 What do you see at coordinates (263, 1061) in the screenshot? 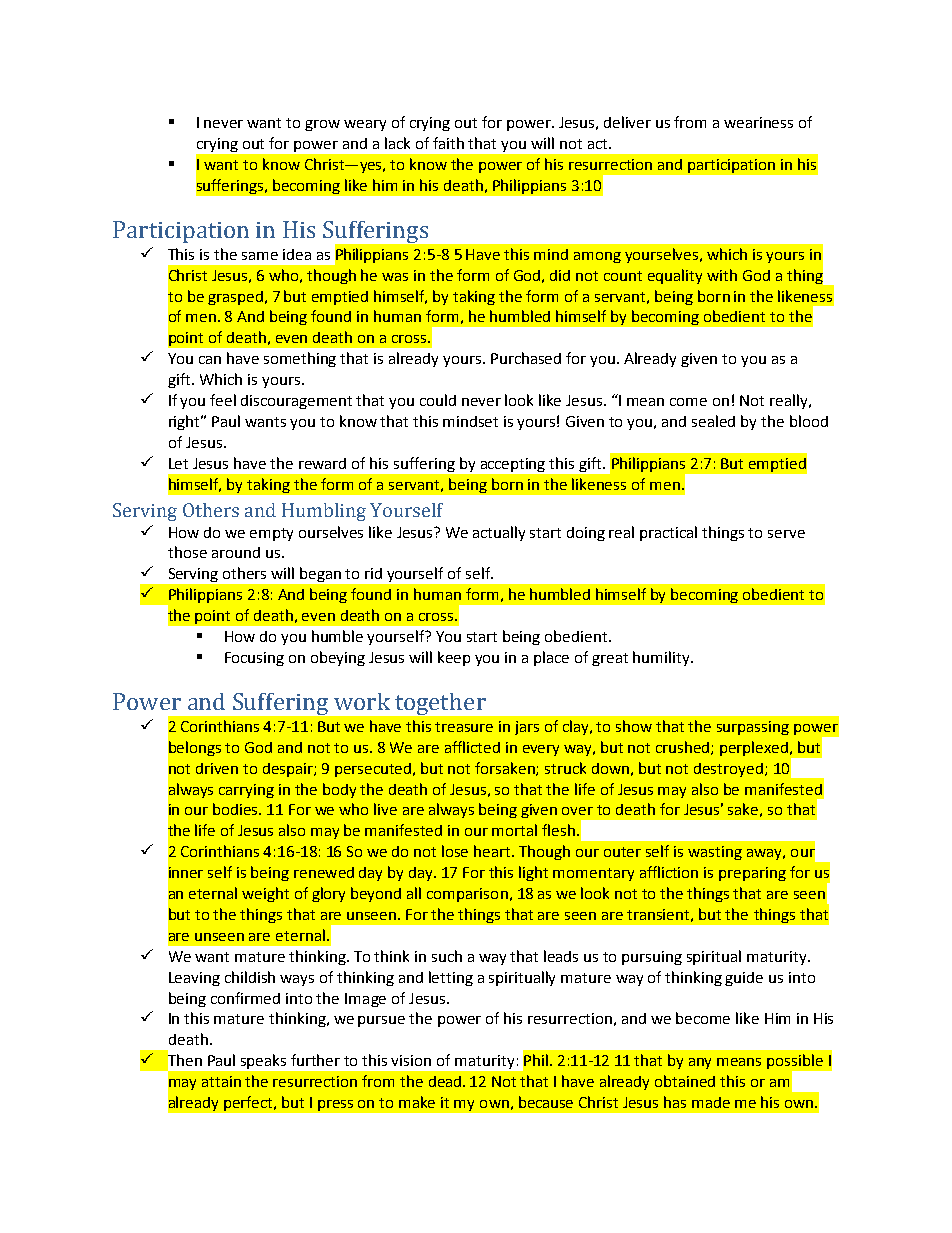
I see `speaks` at bounding box center [263, 1061].
